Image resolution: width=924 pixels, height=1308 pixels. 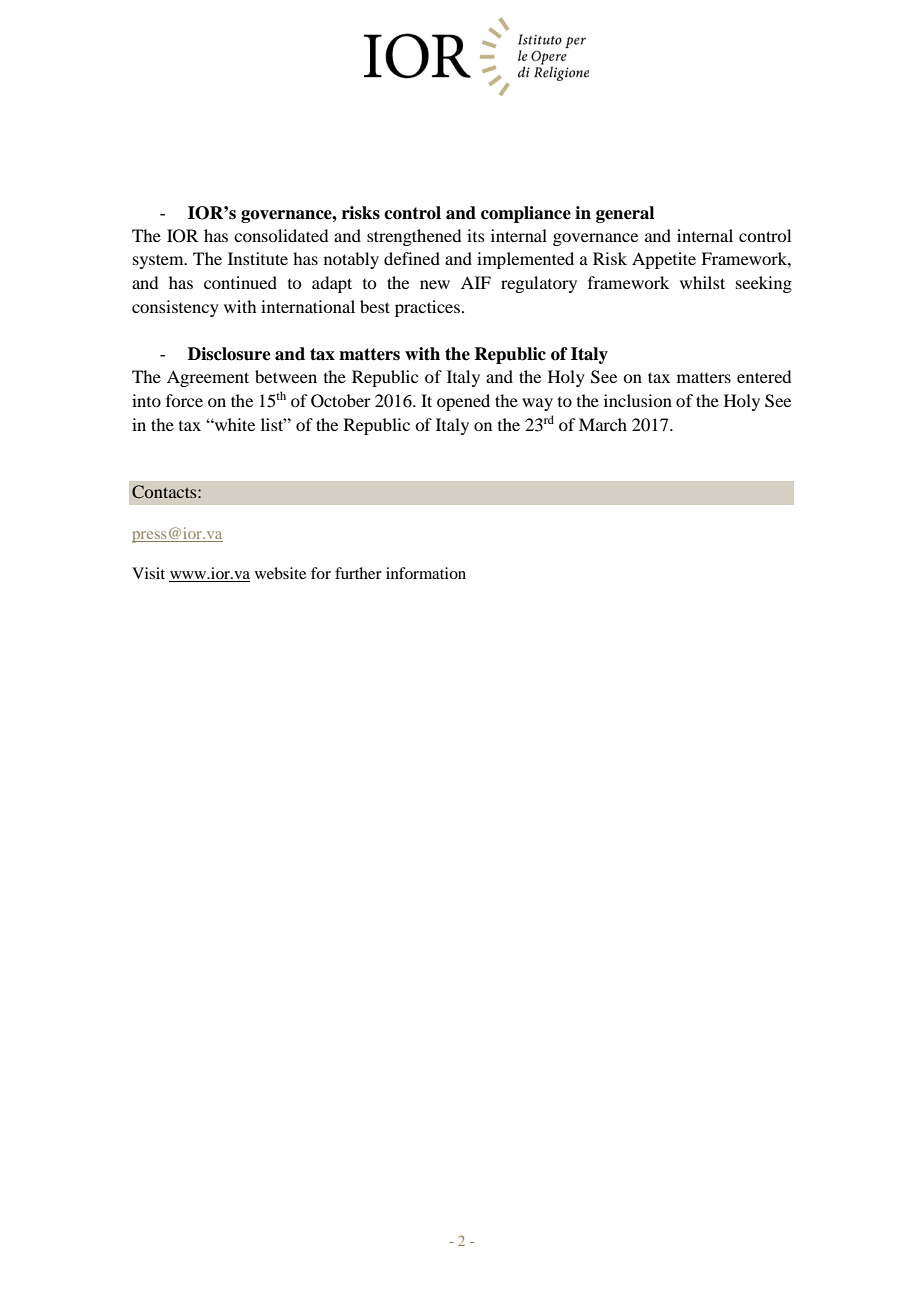 What do you see at coordinates (603, 424) in the screenshot?
I see `March` at bounding box center [603, 424].
